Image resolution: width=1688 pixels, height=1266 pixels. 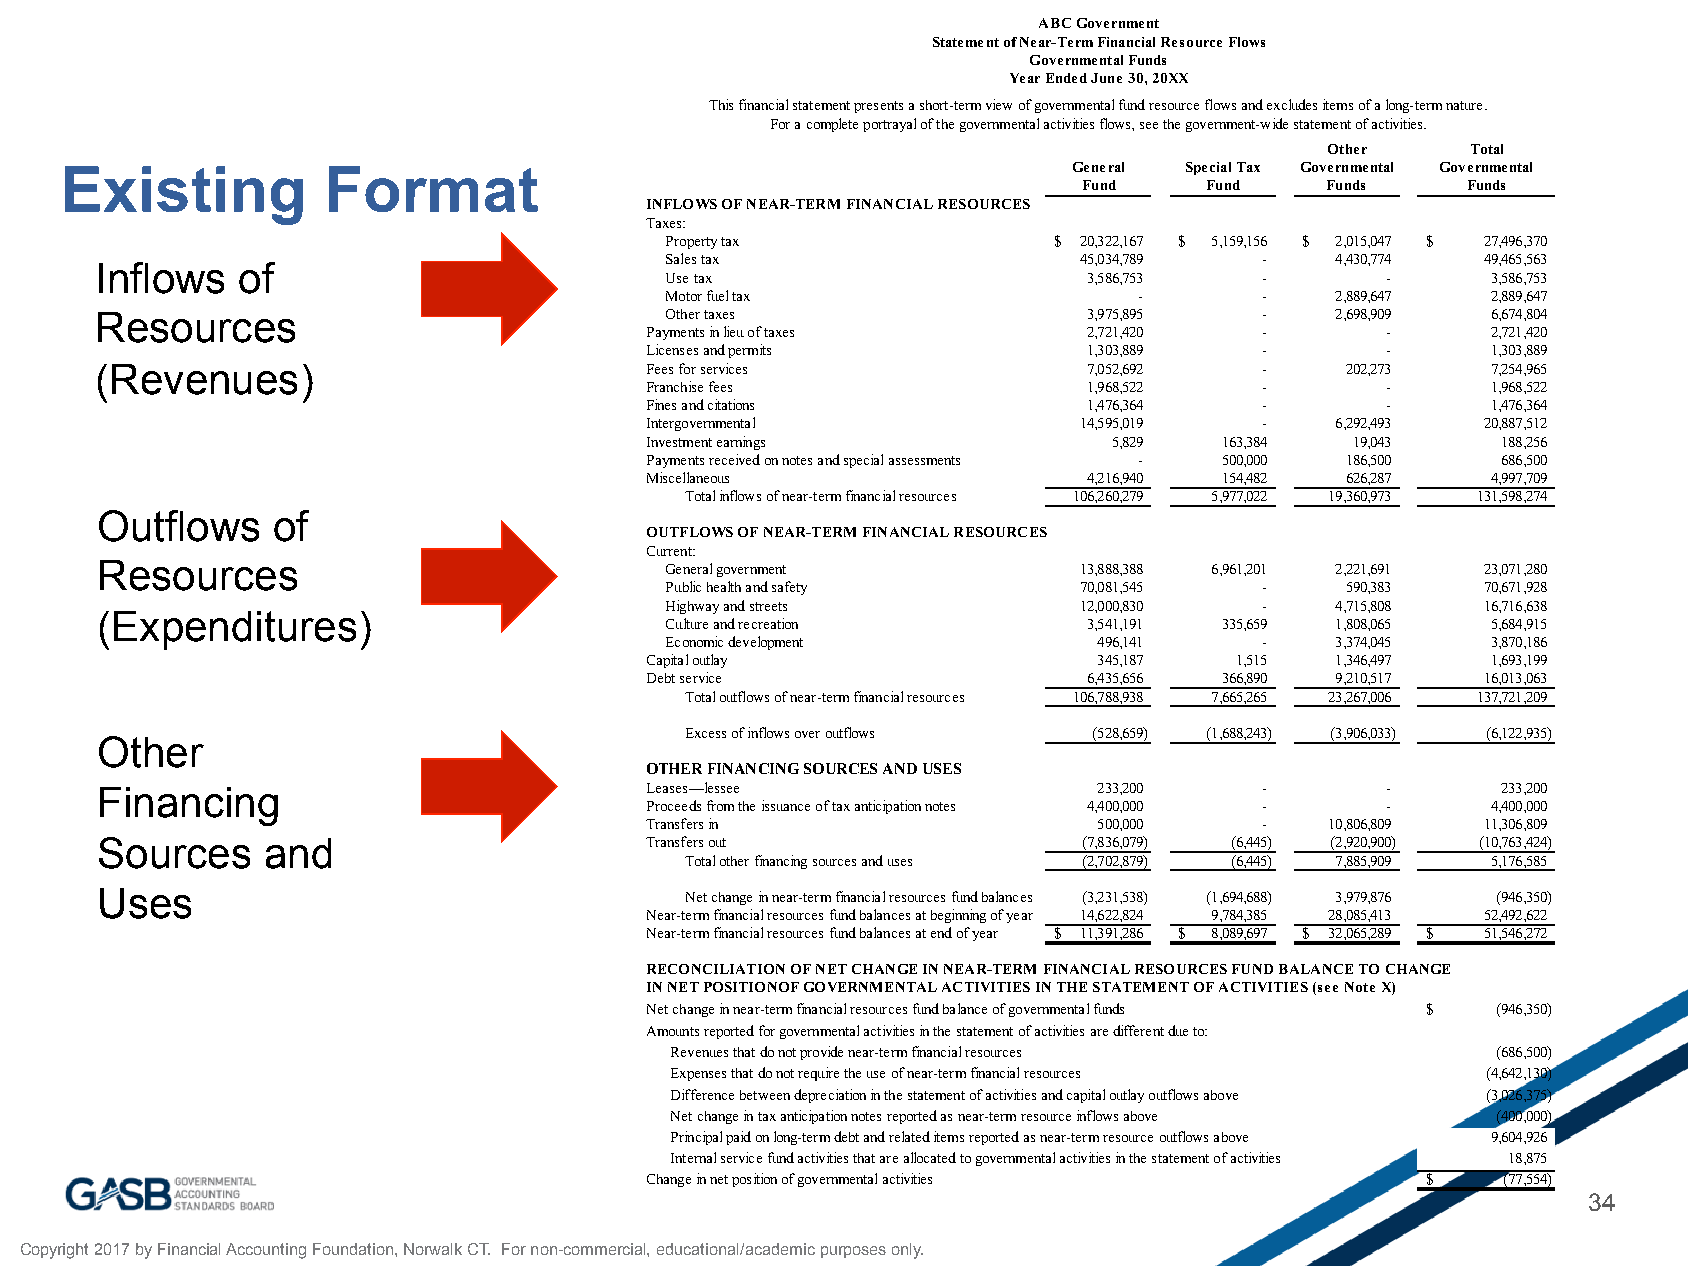 What do you see at coordinates (184, 195) in the document?
I see `Existing` at bounding box center [184, 195].
